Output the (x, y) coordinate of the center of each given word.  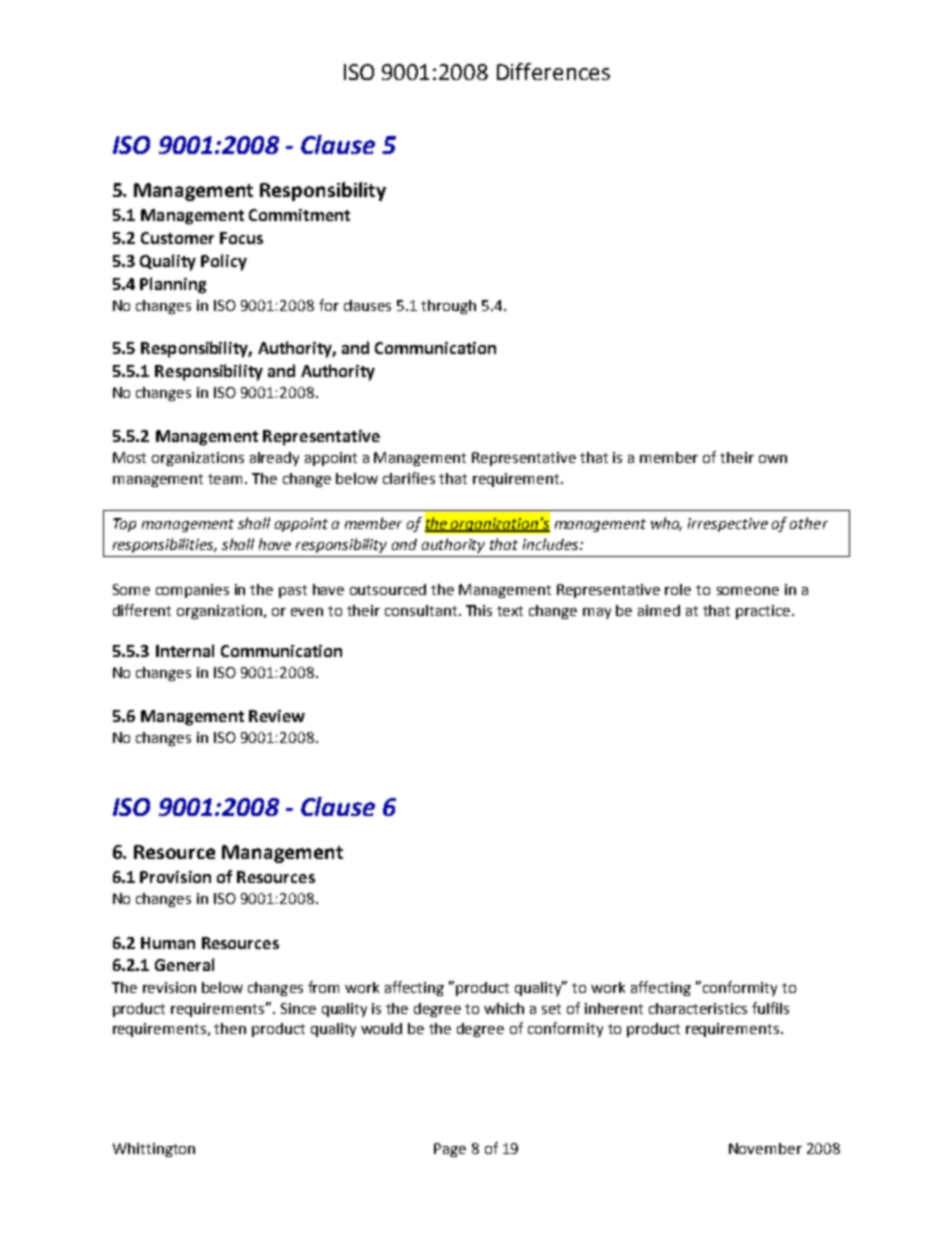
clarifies (409, 478)
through (448, 307)
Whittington (154, 1150)
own (773, 459)
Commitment (299, 215)
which (504, 1008)
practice (764, 612)
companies (192, 591)
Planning (173, 285)
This (479, 610)
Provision (175, 877)
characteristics (698, 1008)
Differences (553, 71)
